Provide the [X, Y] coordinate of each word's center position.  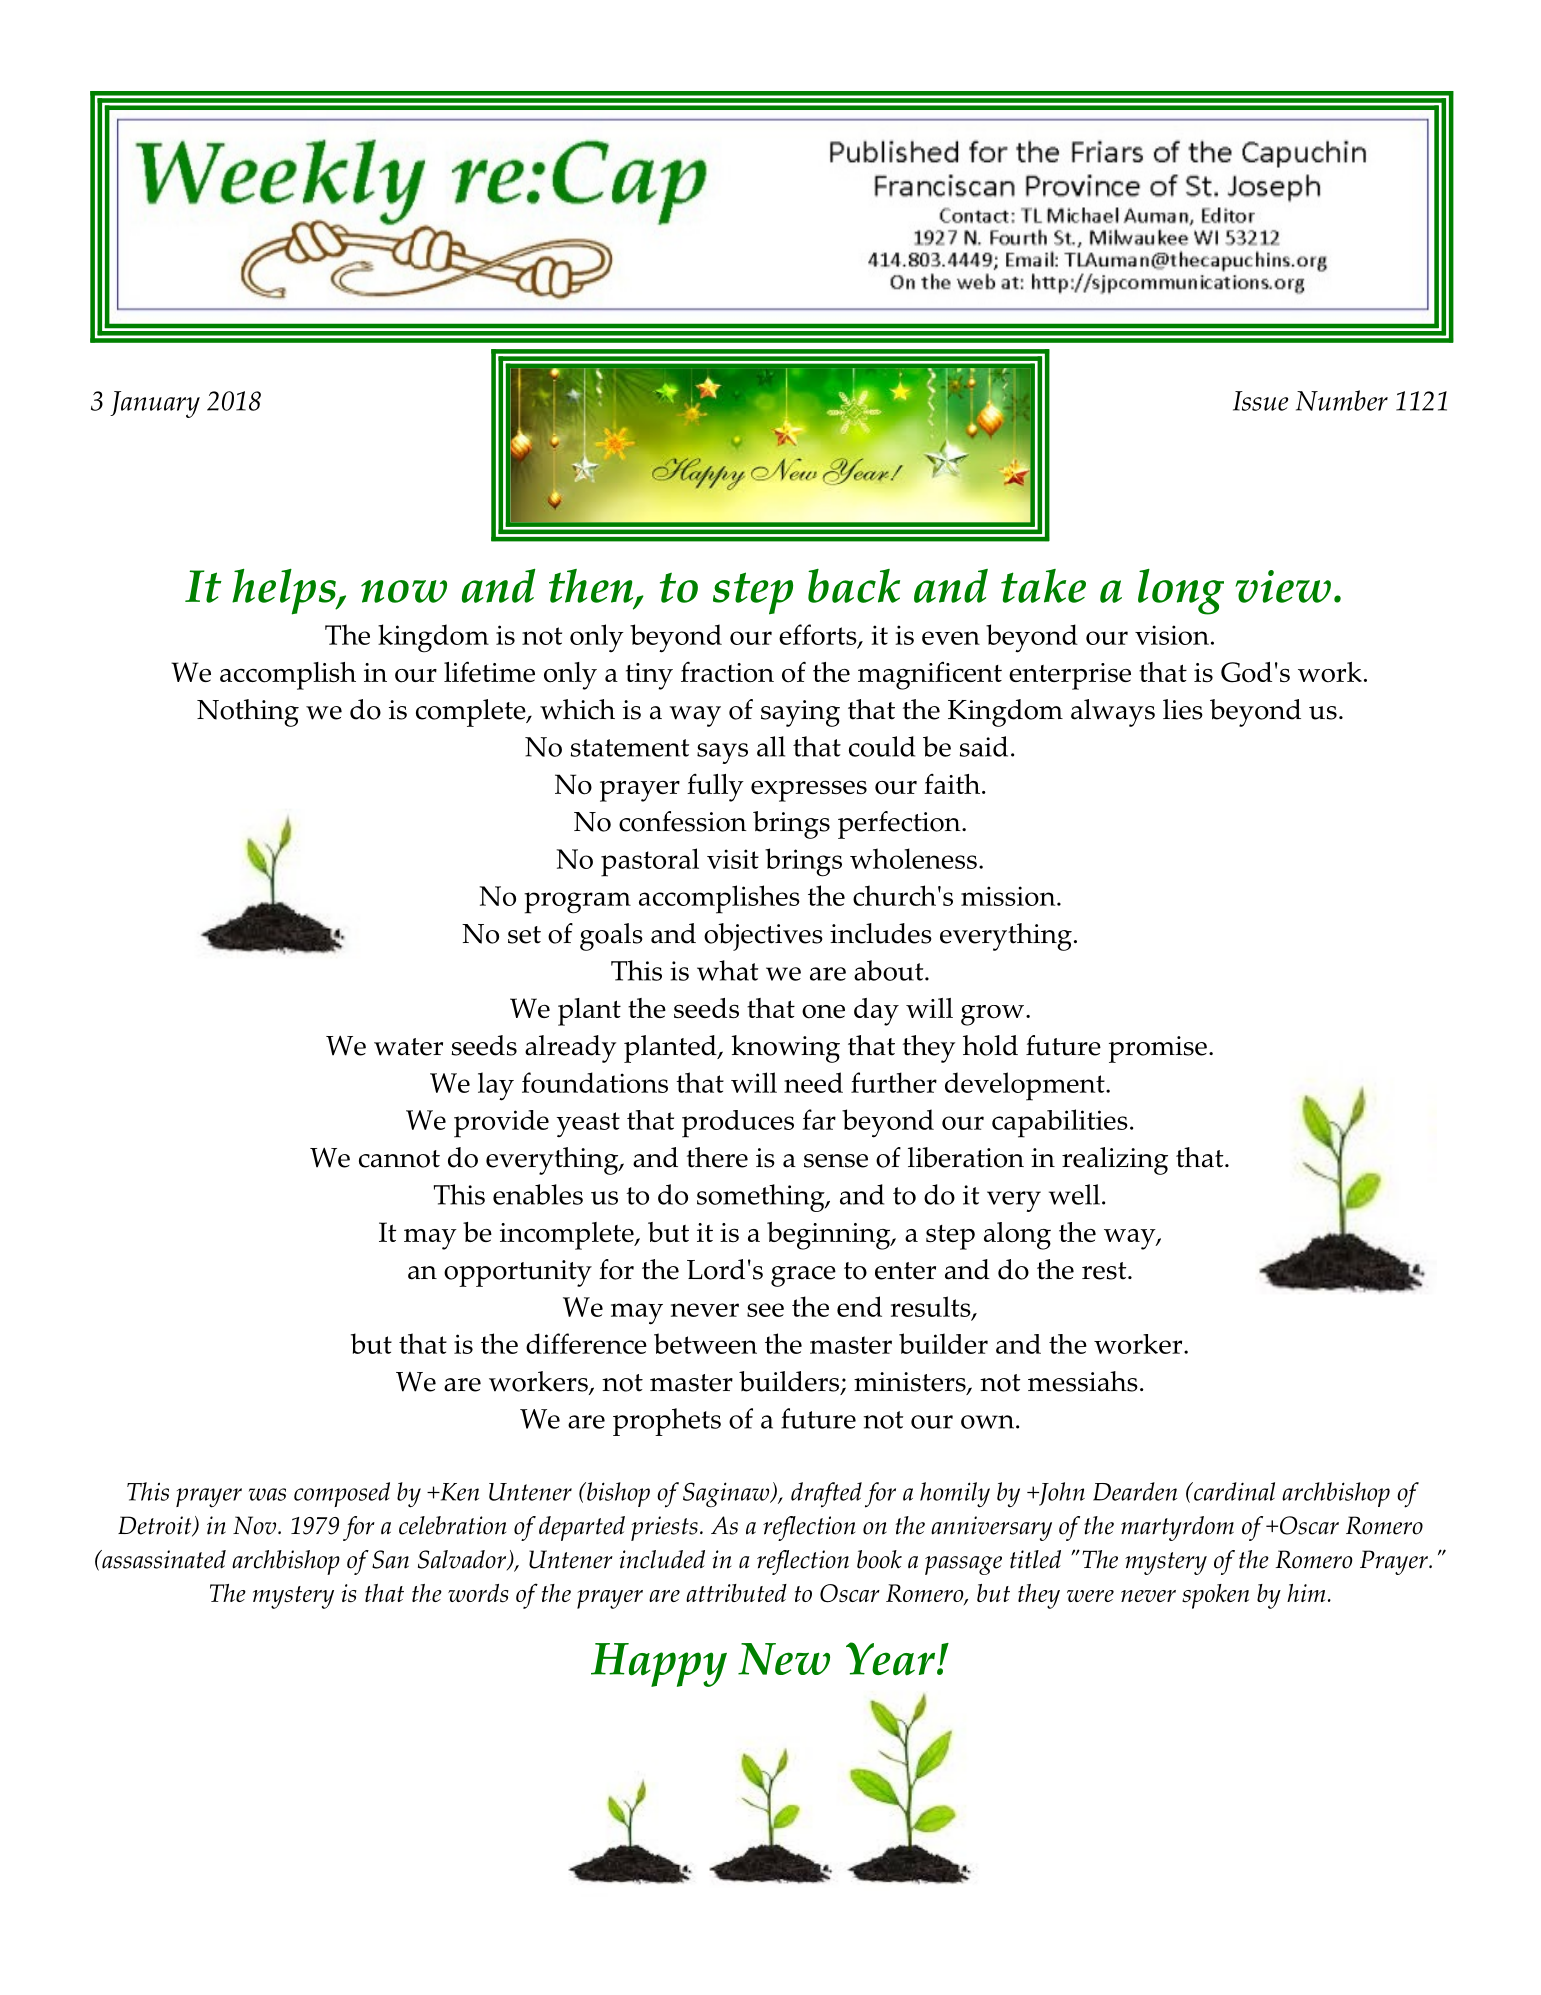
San [390, 1559]
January [155, 404]
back [854, 586]
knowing [785, 1049]
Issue [1261, 401]
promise [1158, 1049]
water [408, 1047]
